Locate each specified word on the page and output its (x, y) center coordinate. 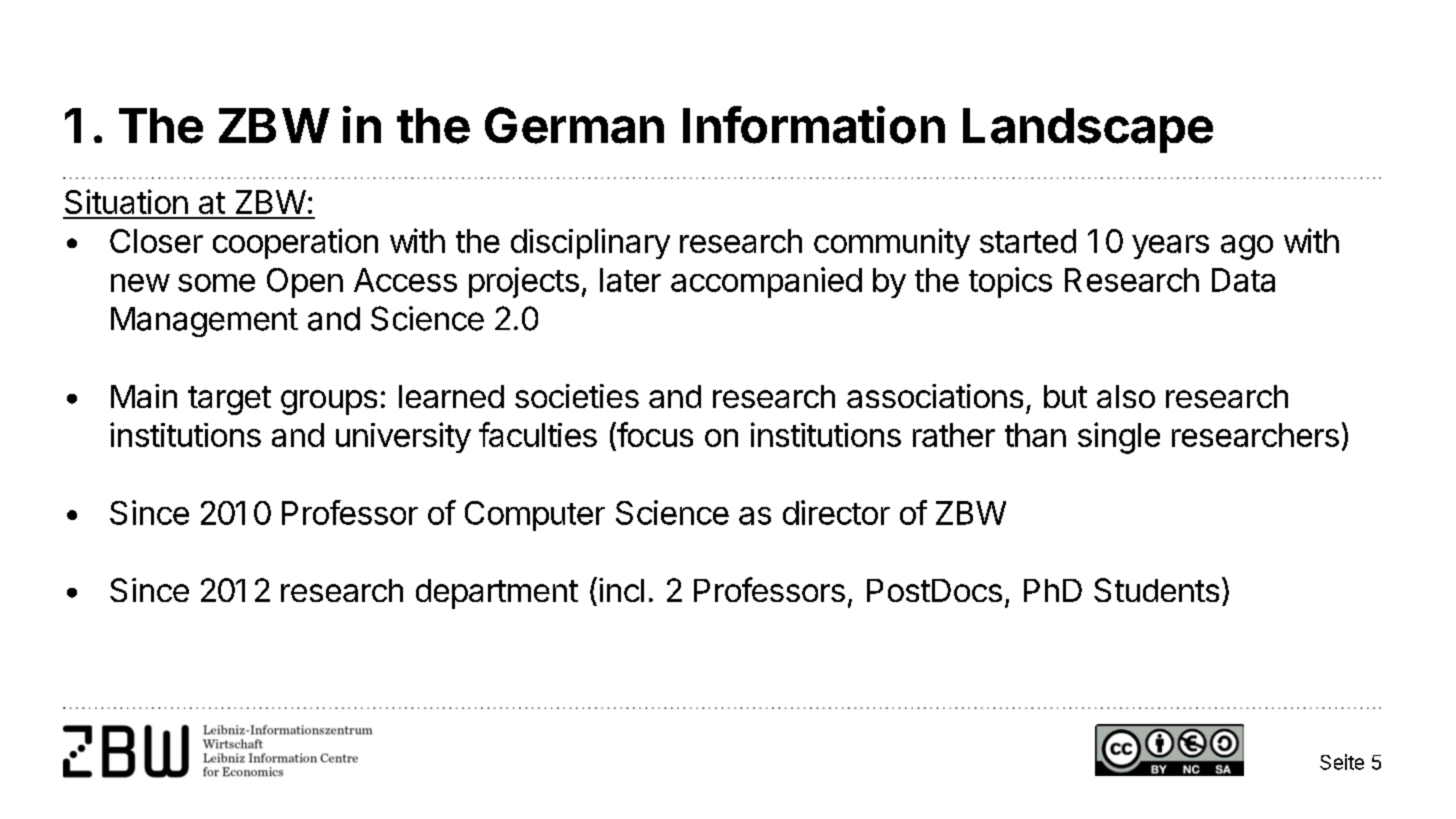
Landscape (1088, 130)
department (497, 594)
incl (621, 590)
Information (814, 125)
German (574, 125)
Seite (1342, 762)
